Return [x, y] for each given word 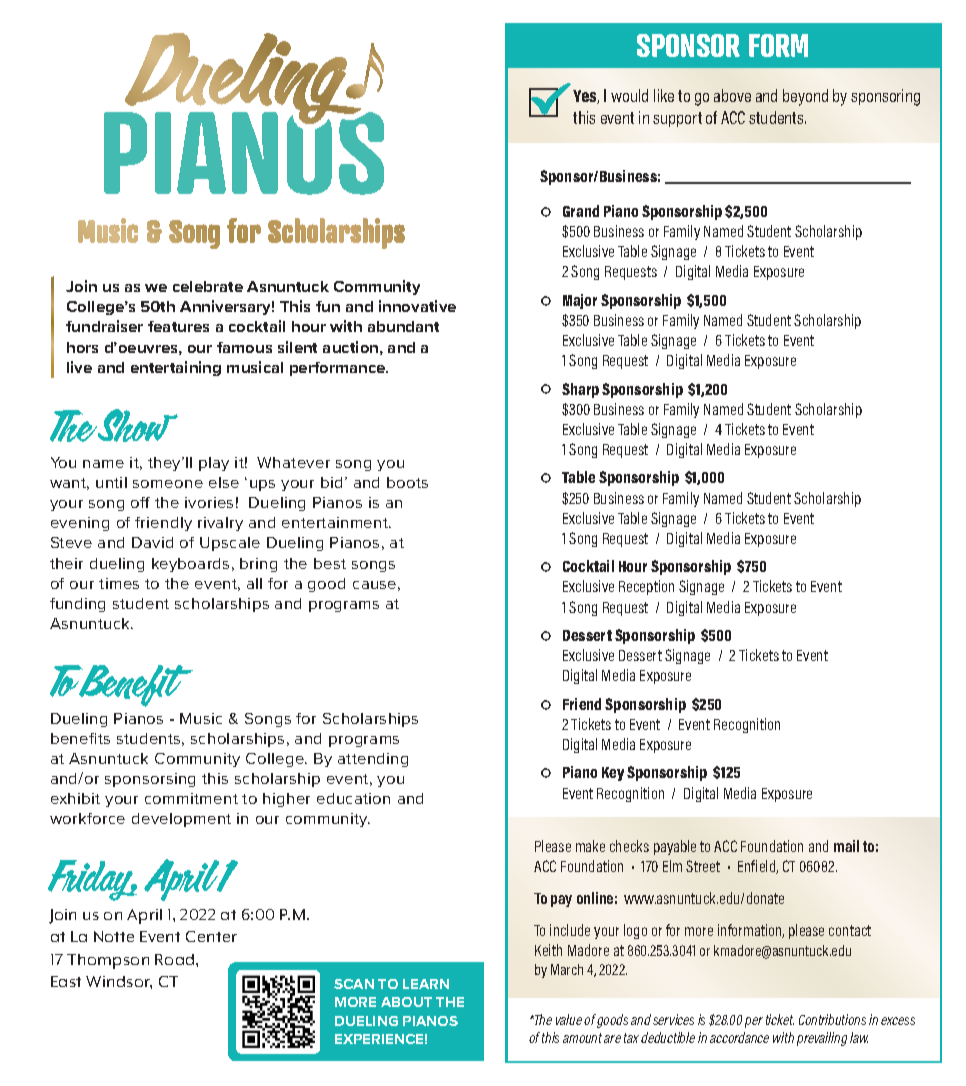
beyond [805, 97]
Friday [92, 880]
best [330, 563]
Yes [586, 97]
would [629, 95]
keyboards [190, 565]
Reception [646, 587]
